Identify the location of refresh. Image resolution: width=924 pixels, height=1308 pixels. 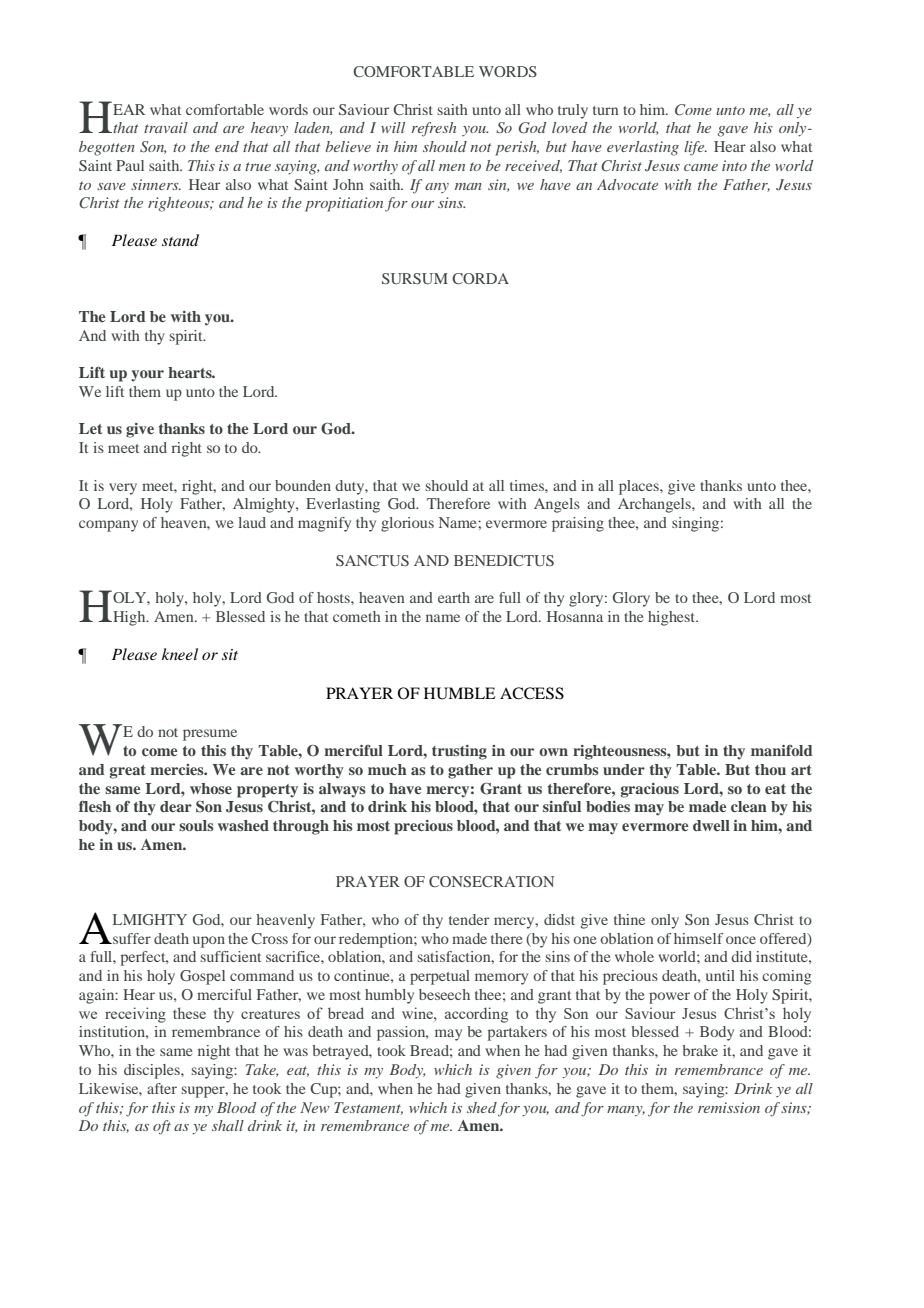
(434, 129).
